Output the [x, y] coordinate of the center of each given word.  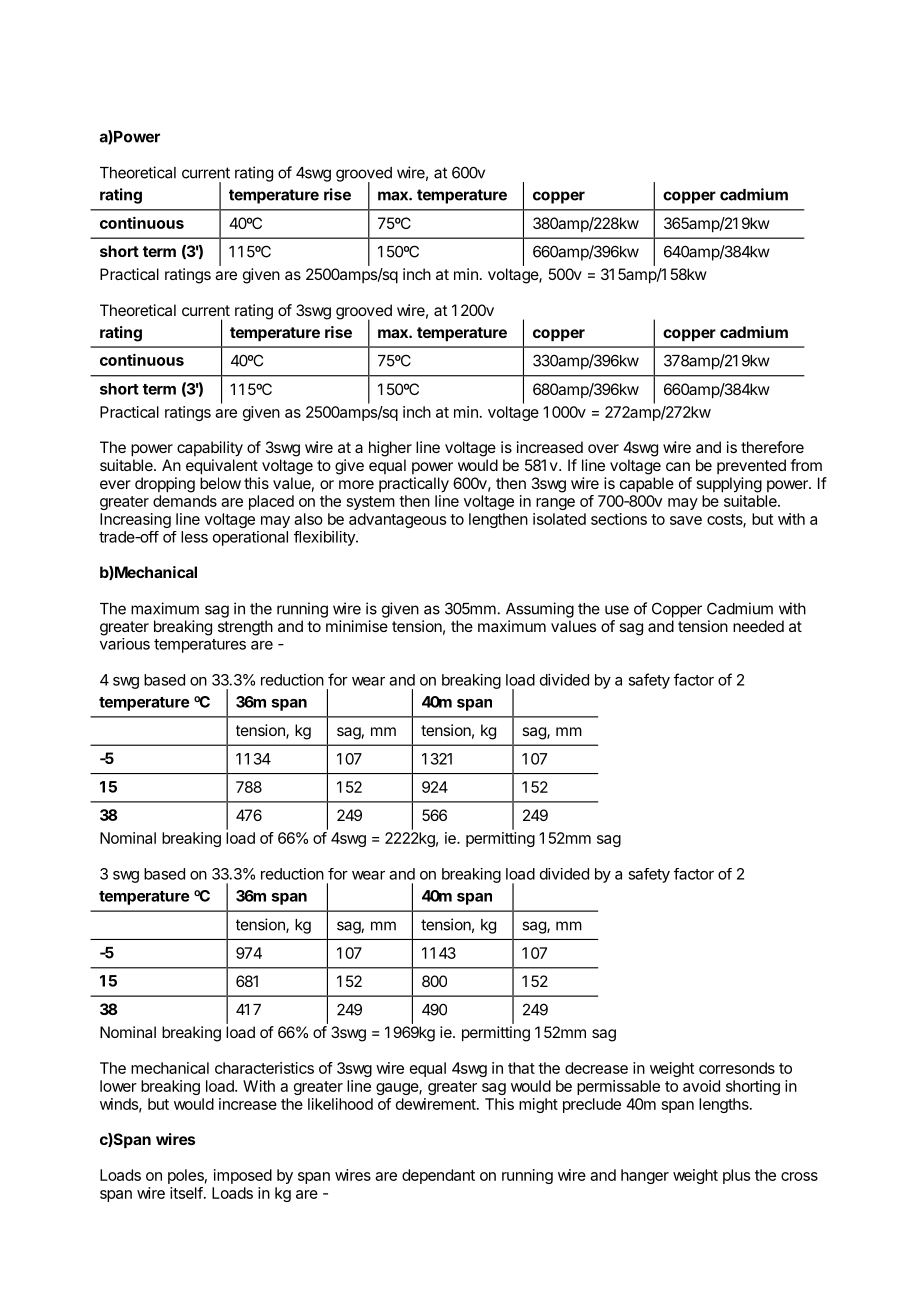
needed [758, 626]
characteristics [264, 1068]
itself [186, 1193]
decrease [596, 1068]
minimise [357, 626]
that [521, 1068]
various [125, 644]
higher [390, 449]
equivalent [222, 467]
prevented [751, 466]
